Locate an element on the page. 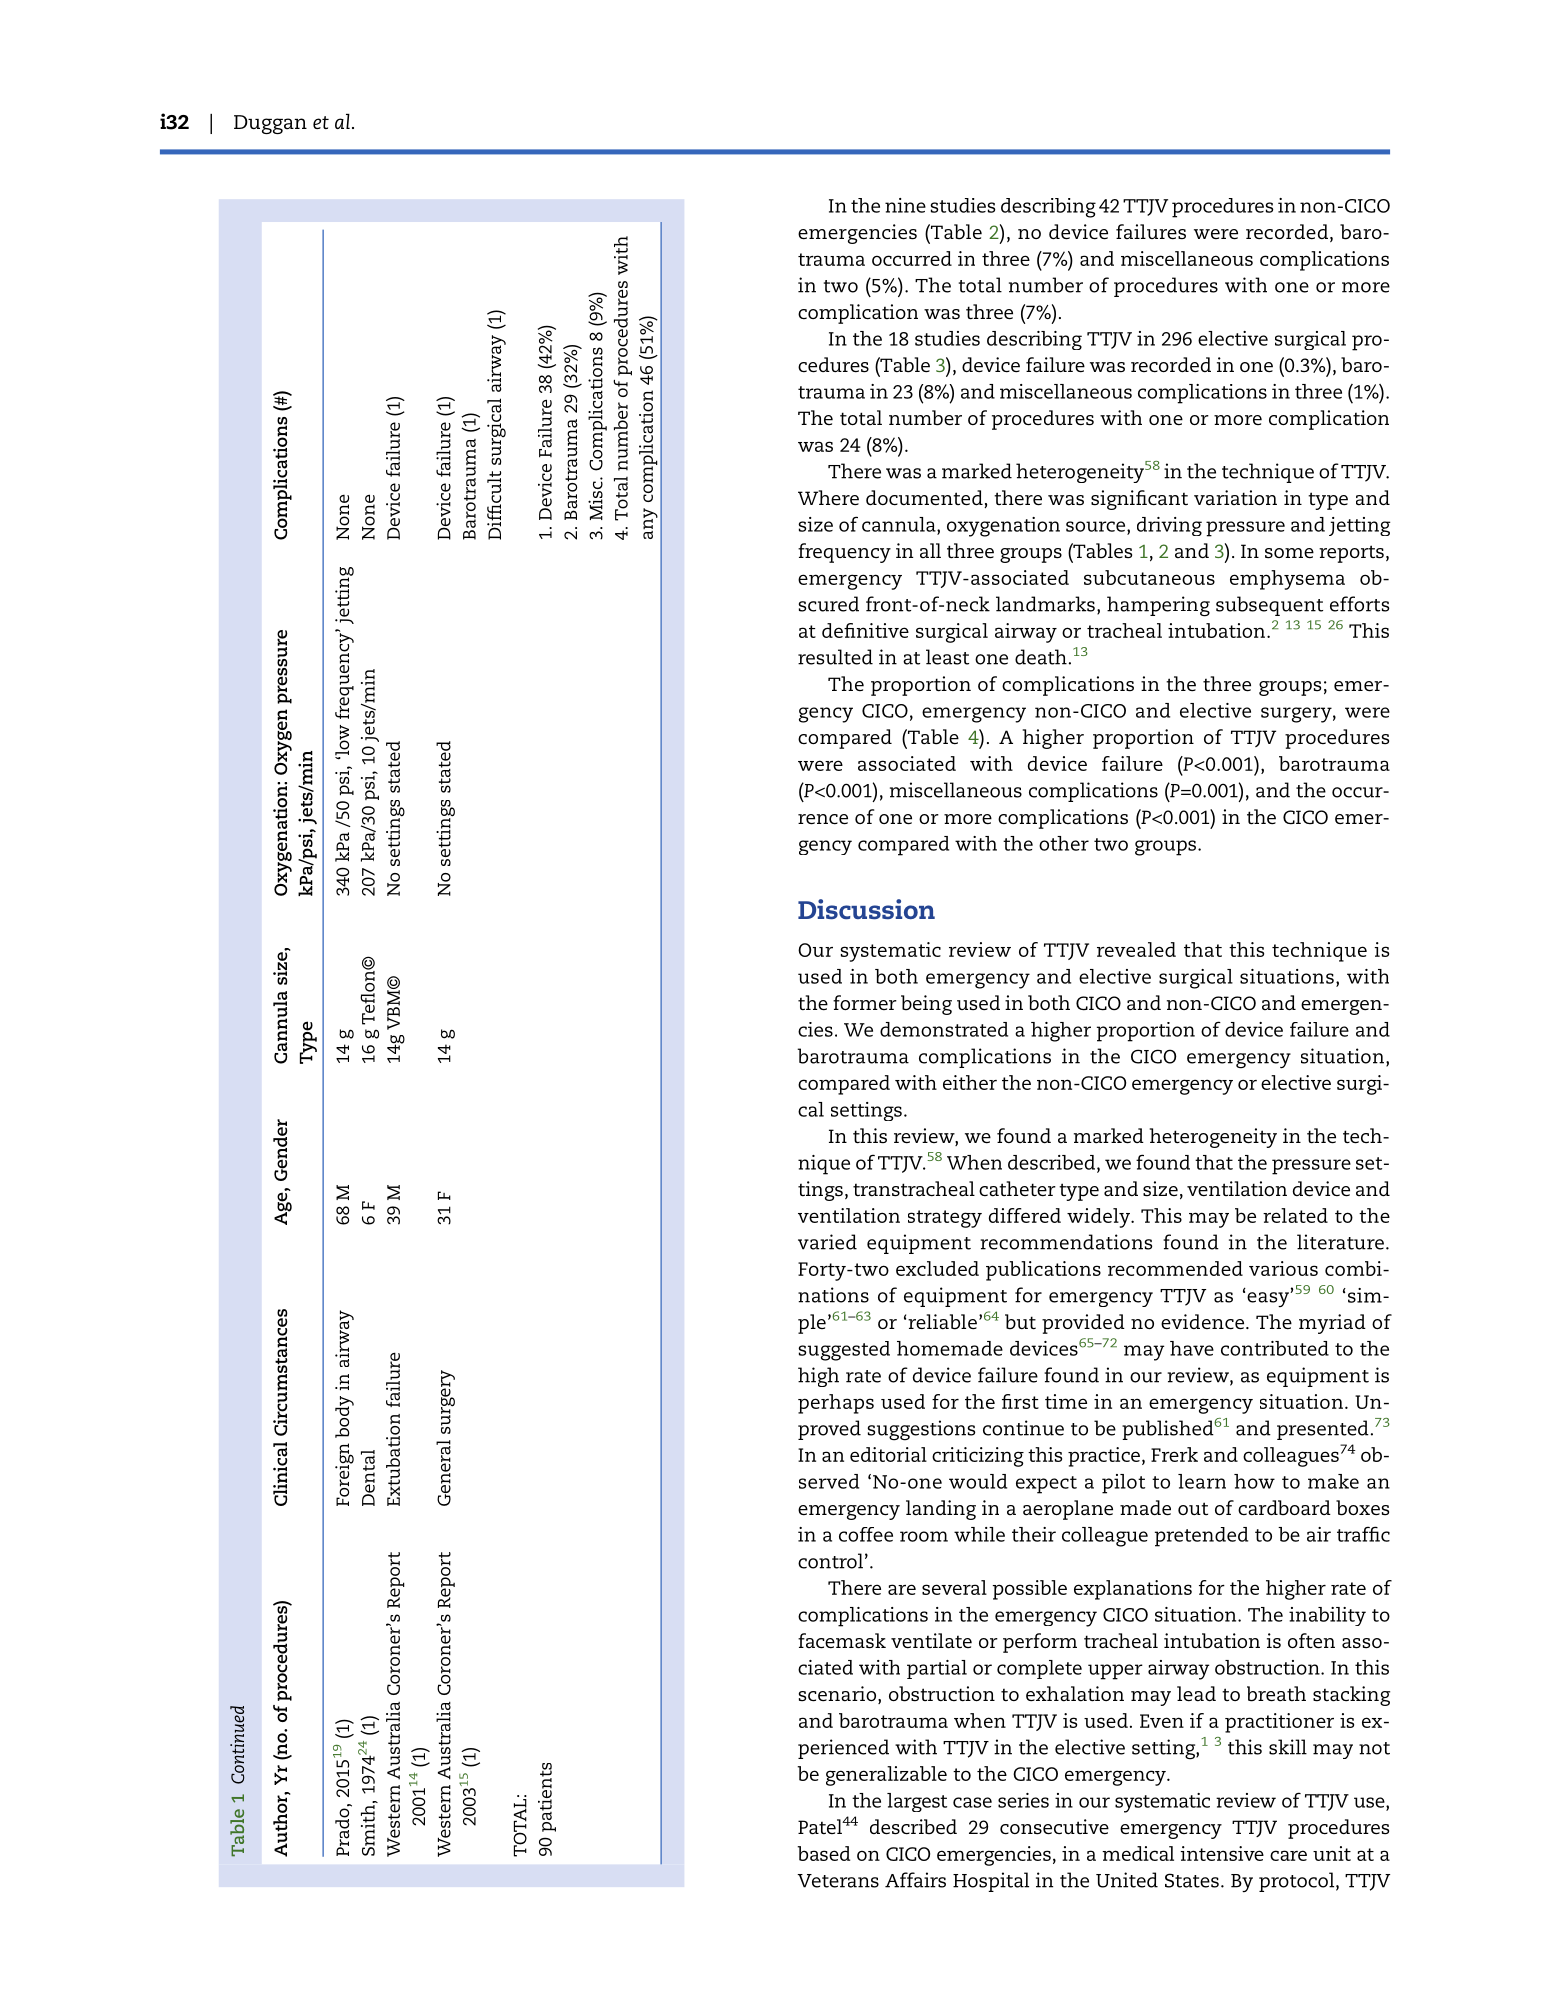  resulted is located at coordinates (835, 657).
